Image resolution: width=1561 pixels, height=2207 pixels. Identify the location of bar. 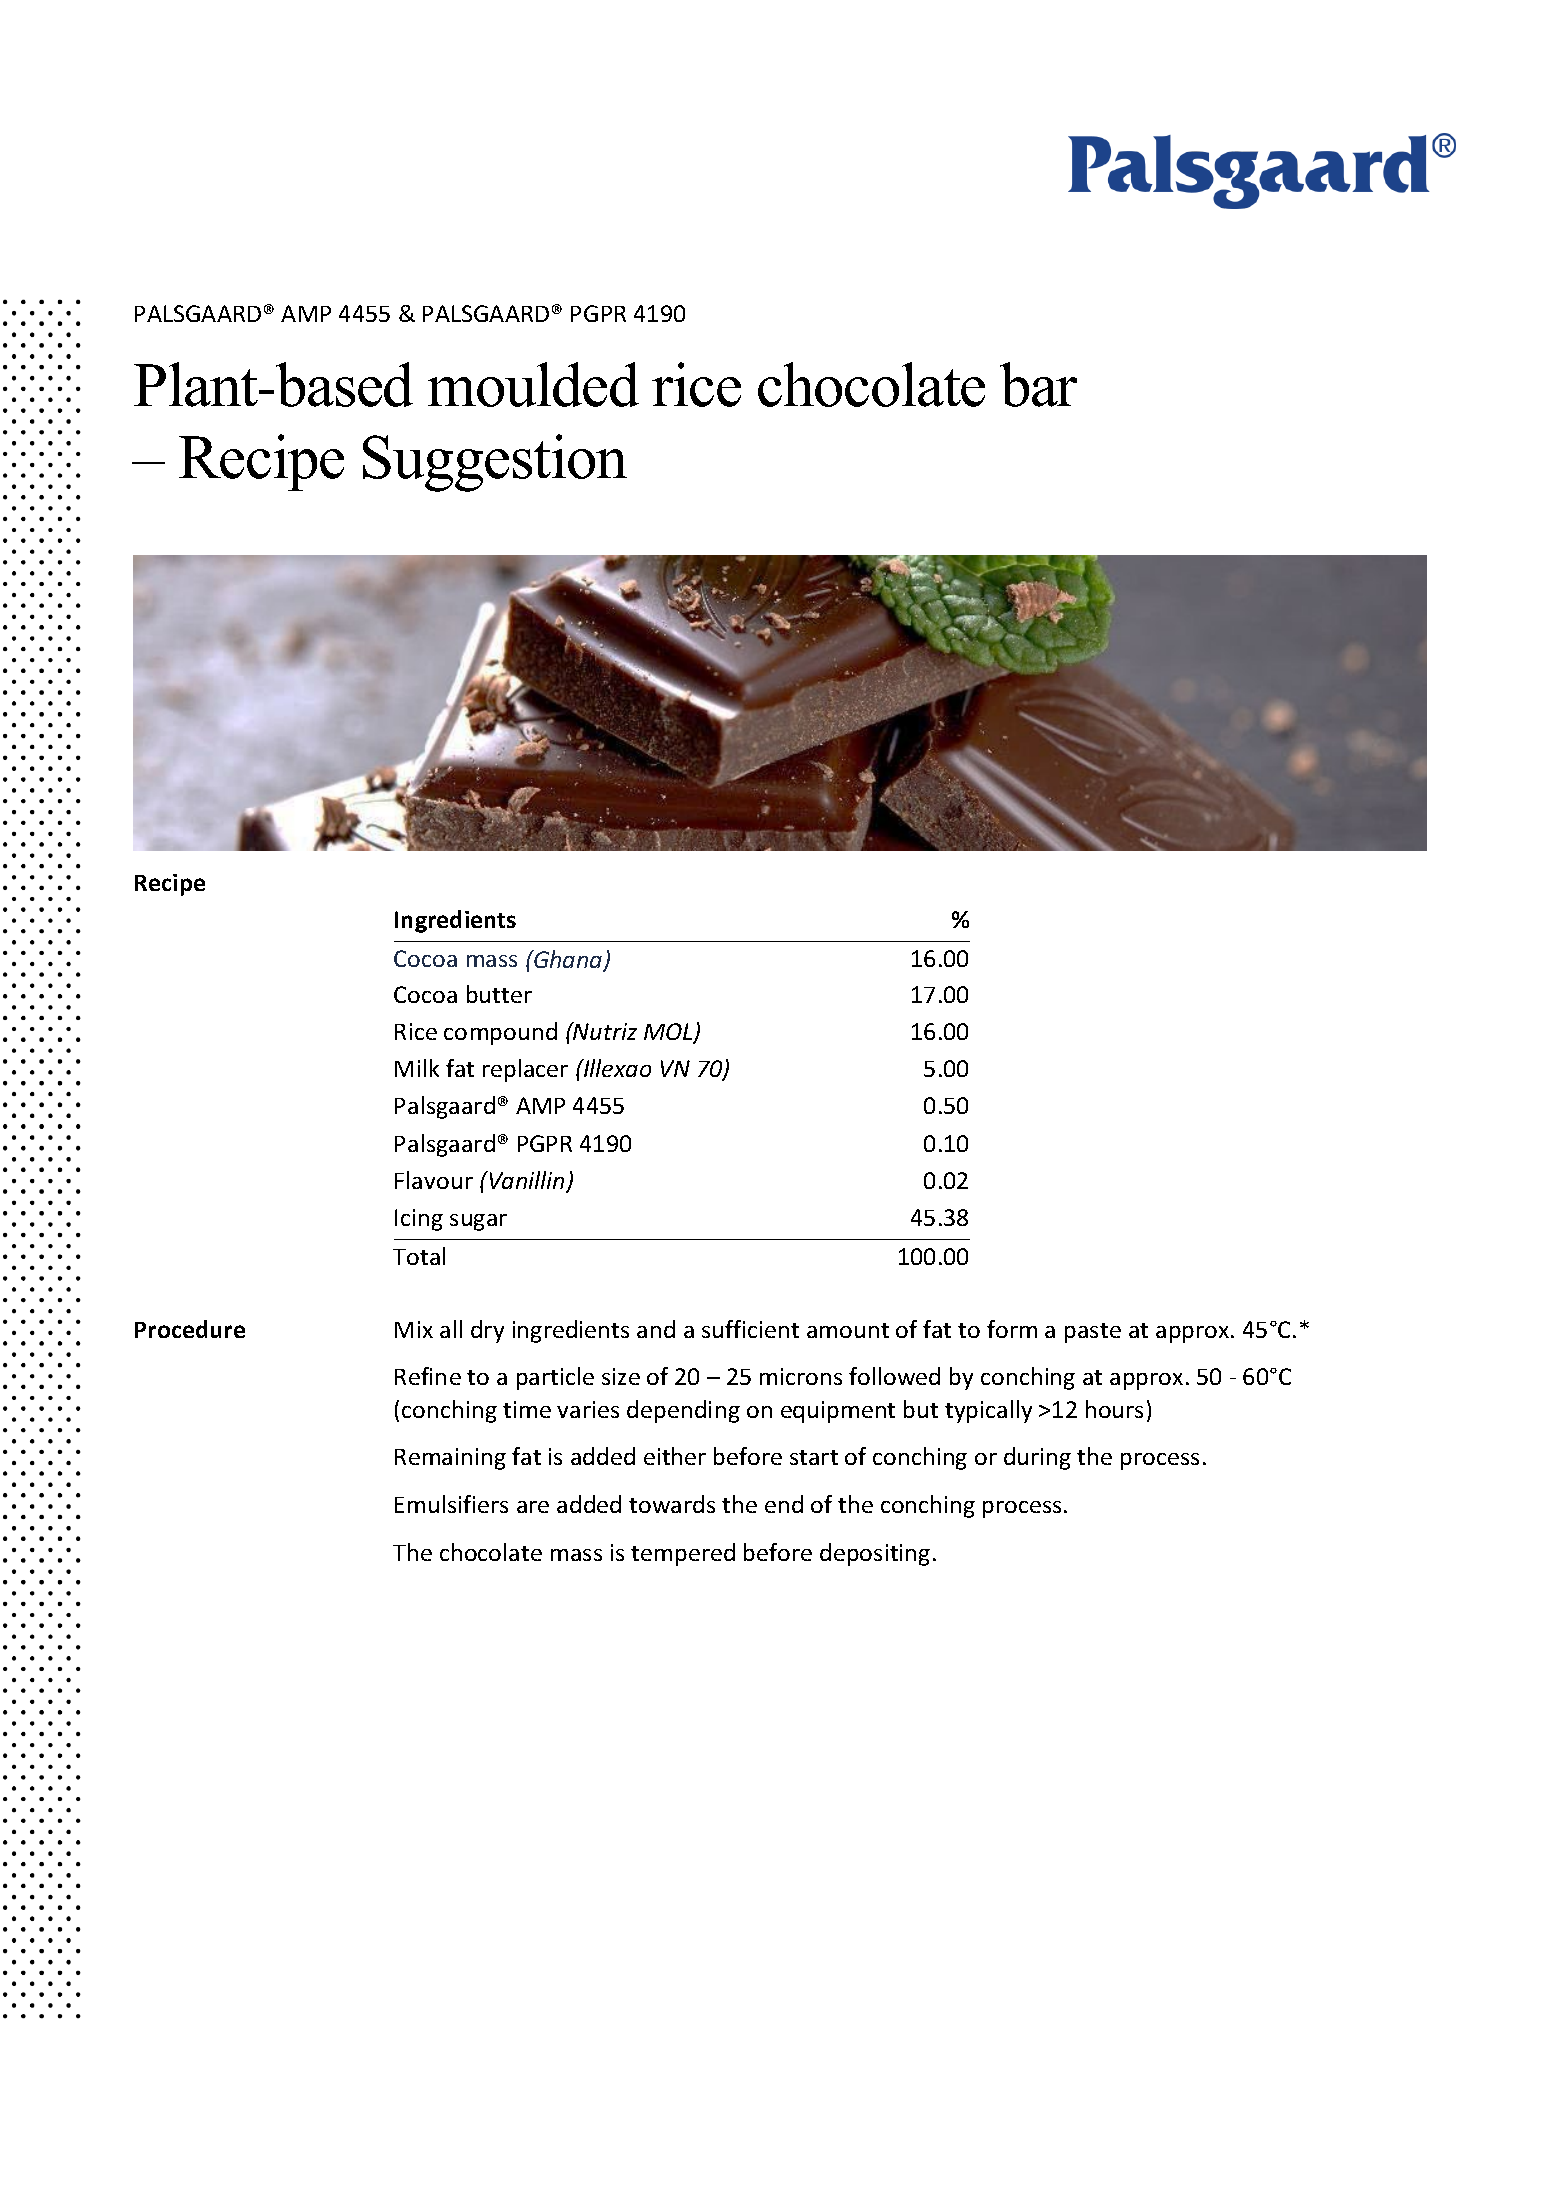
(1038, 384).
